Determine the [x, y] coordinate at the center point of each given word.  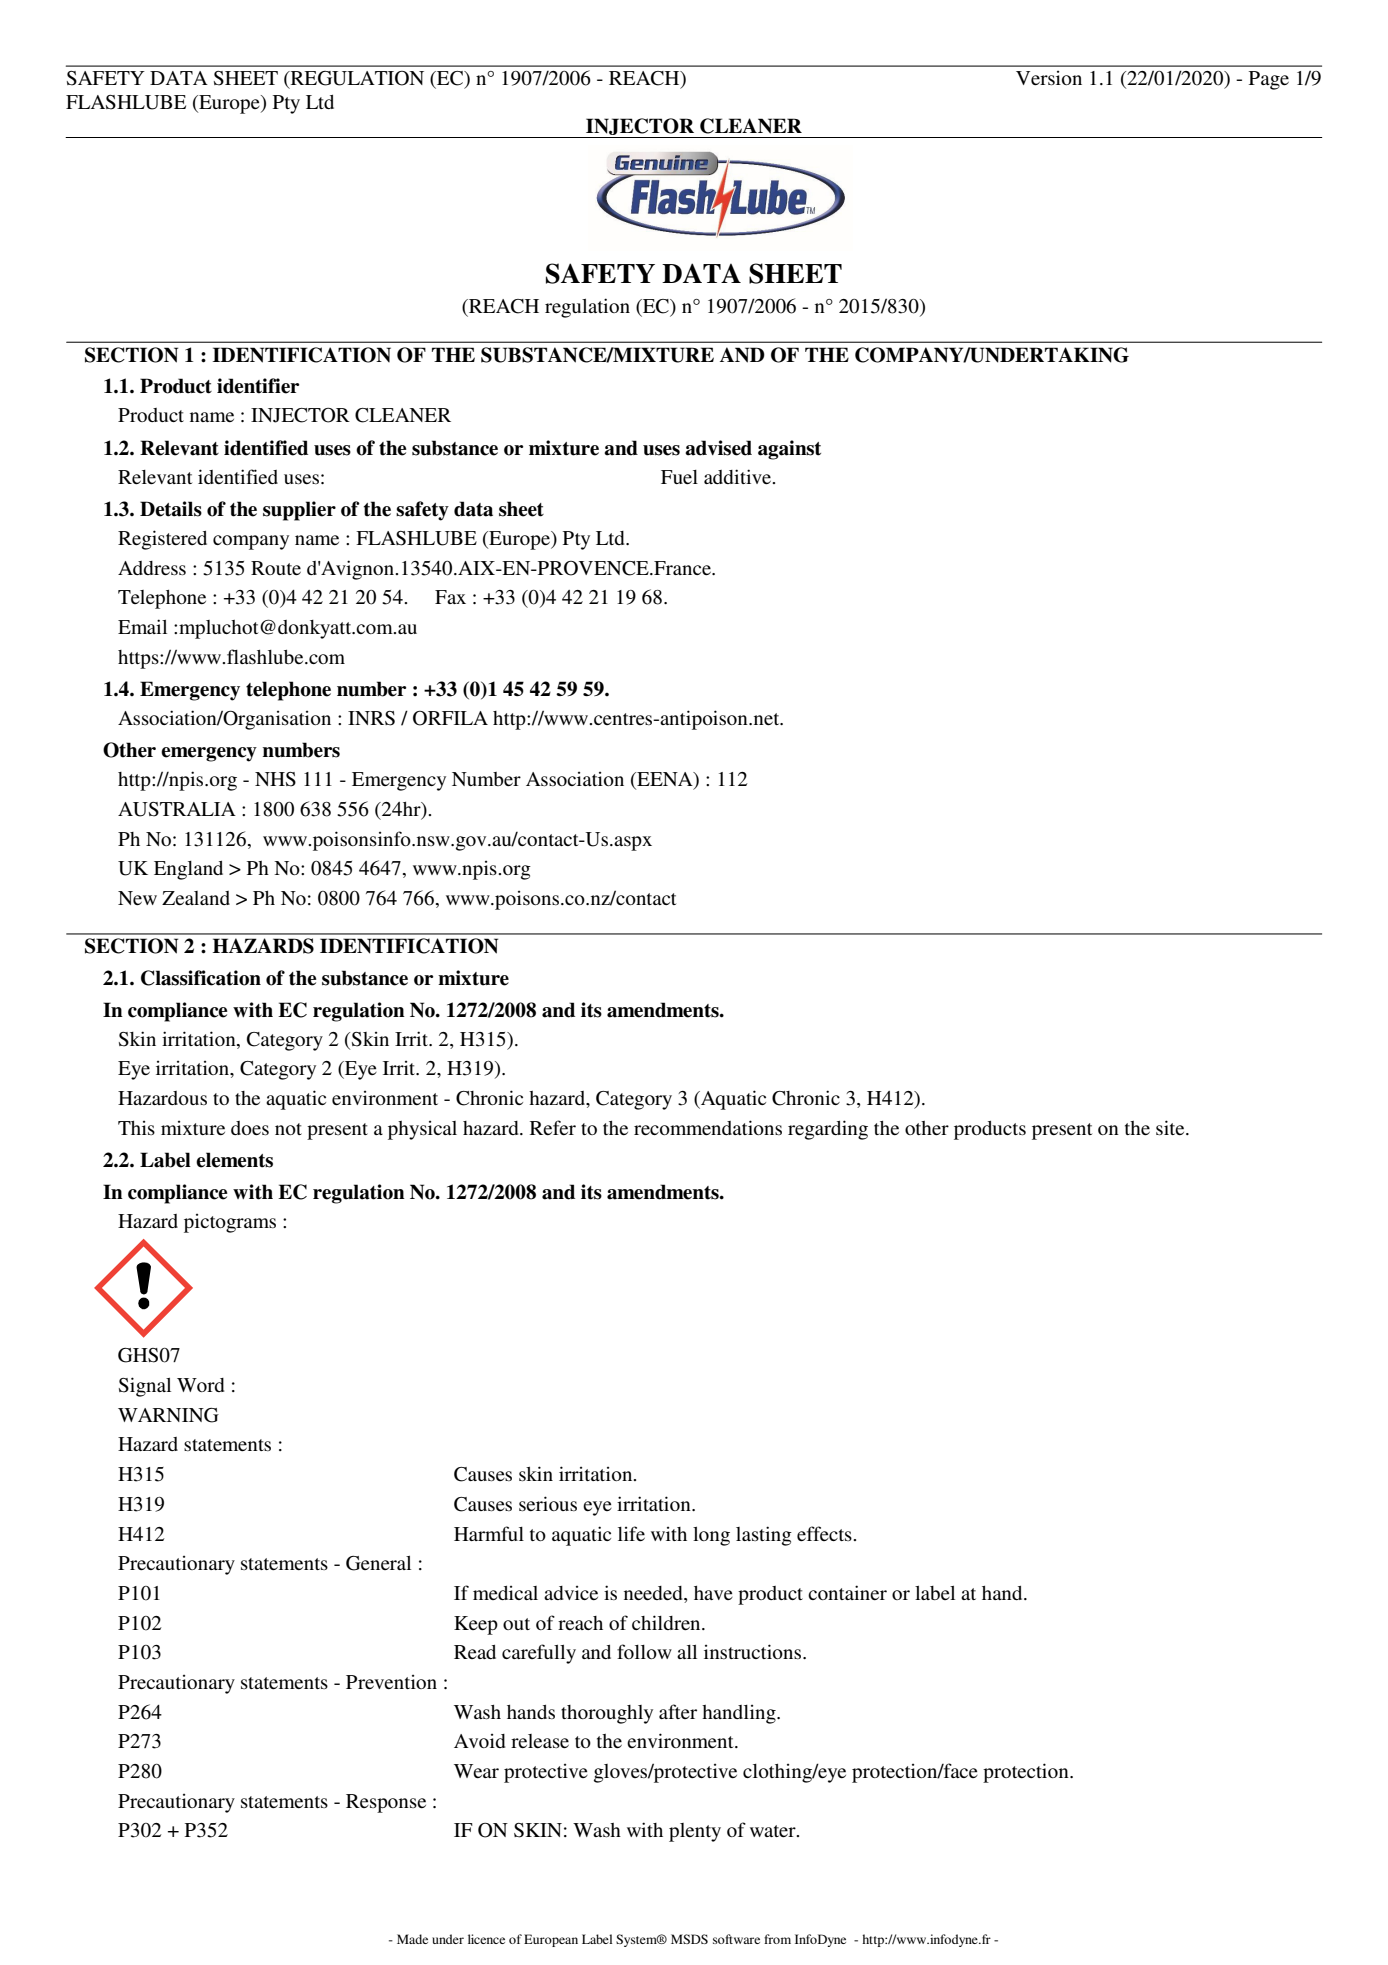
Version [1049, 77]
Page [1269, 80]
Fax [450, 597]
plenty [695, 1832]
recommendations [708, 1127]
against [789, 450]
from [777, 1939]
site [1171, 1127]
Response [386, 1803]
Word [200, 1385]
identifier [258, 386]
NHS [275, 779]
